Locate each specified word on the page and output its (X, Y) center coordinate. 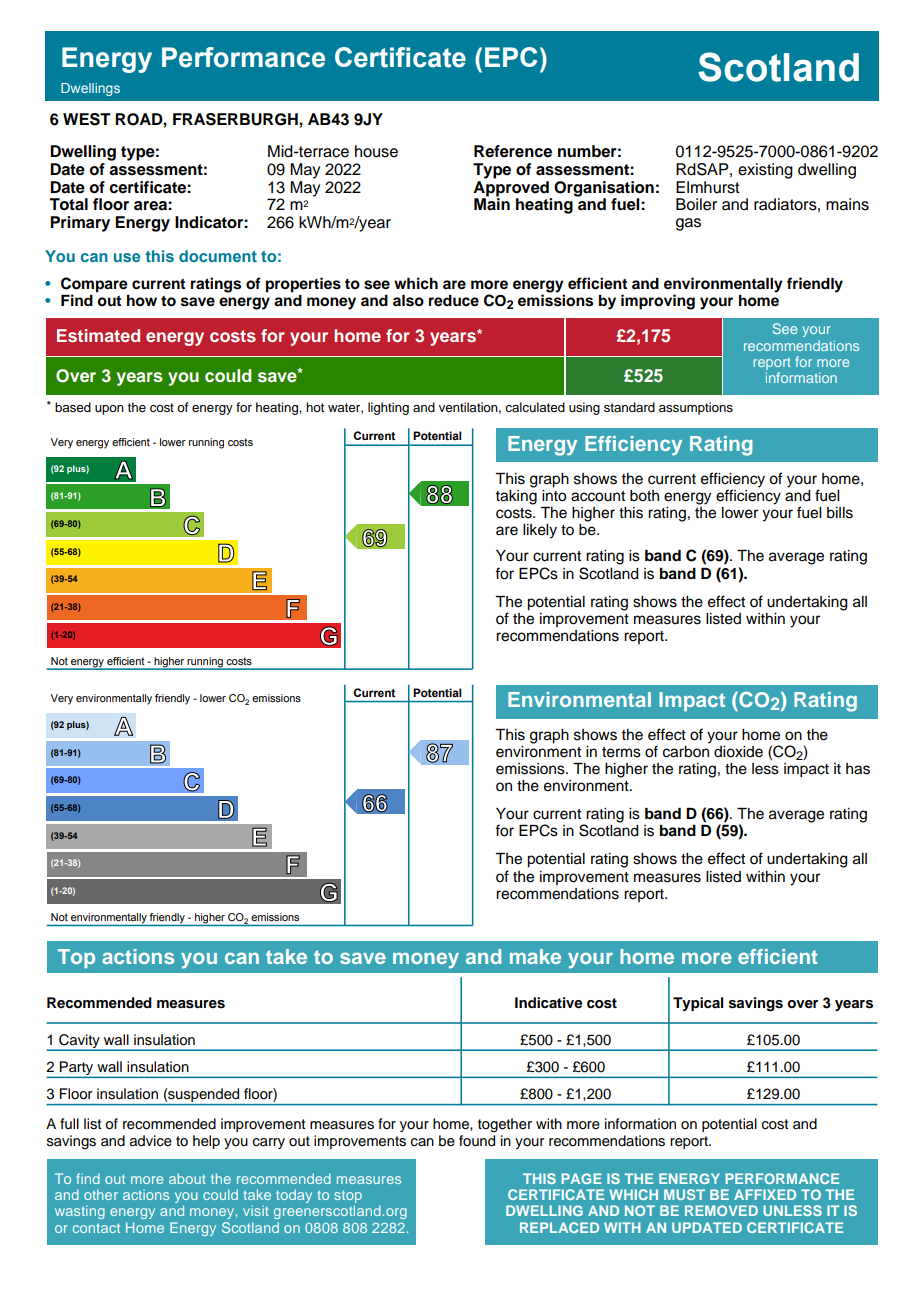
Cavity (79, 1042)
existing (765, 171)
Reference (513, 151)
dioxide (738, 752)
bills (840, 513)
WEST (87, 119)
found (477, 1141)
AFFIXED (765, 1194)
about (187, 1178)
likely (540, 531)
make (535, 956)
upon (109, 410)
